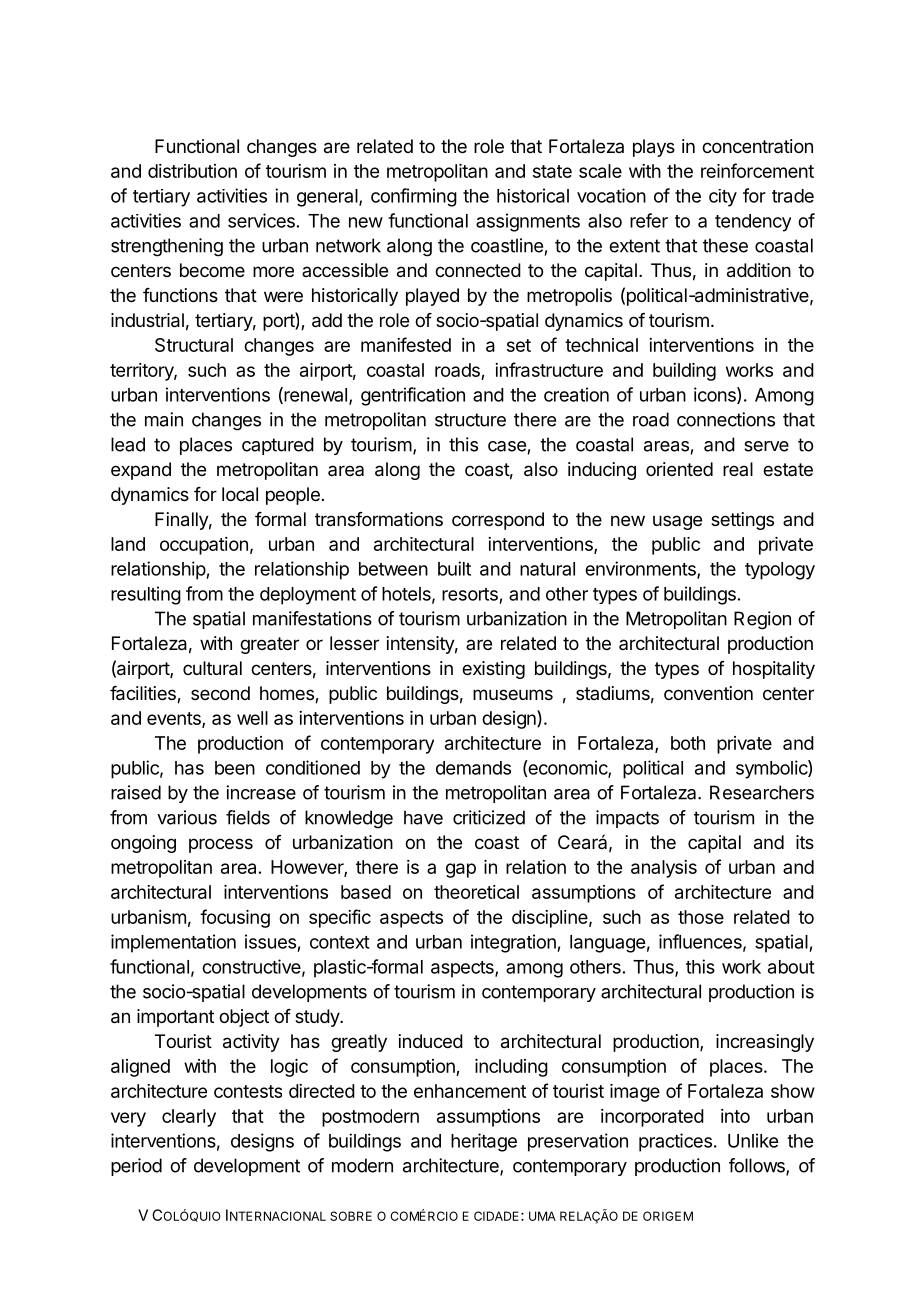  What do you see at coordinates (240, 494) in the screenshot?
I see `local` at bounding box center [240, 494].
